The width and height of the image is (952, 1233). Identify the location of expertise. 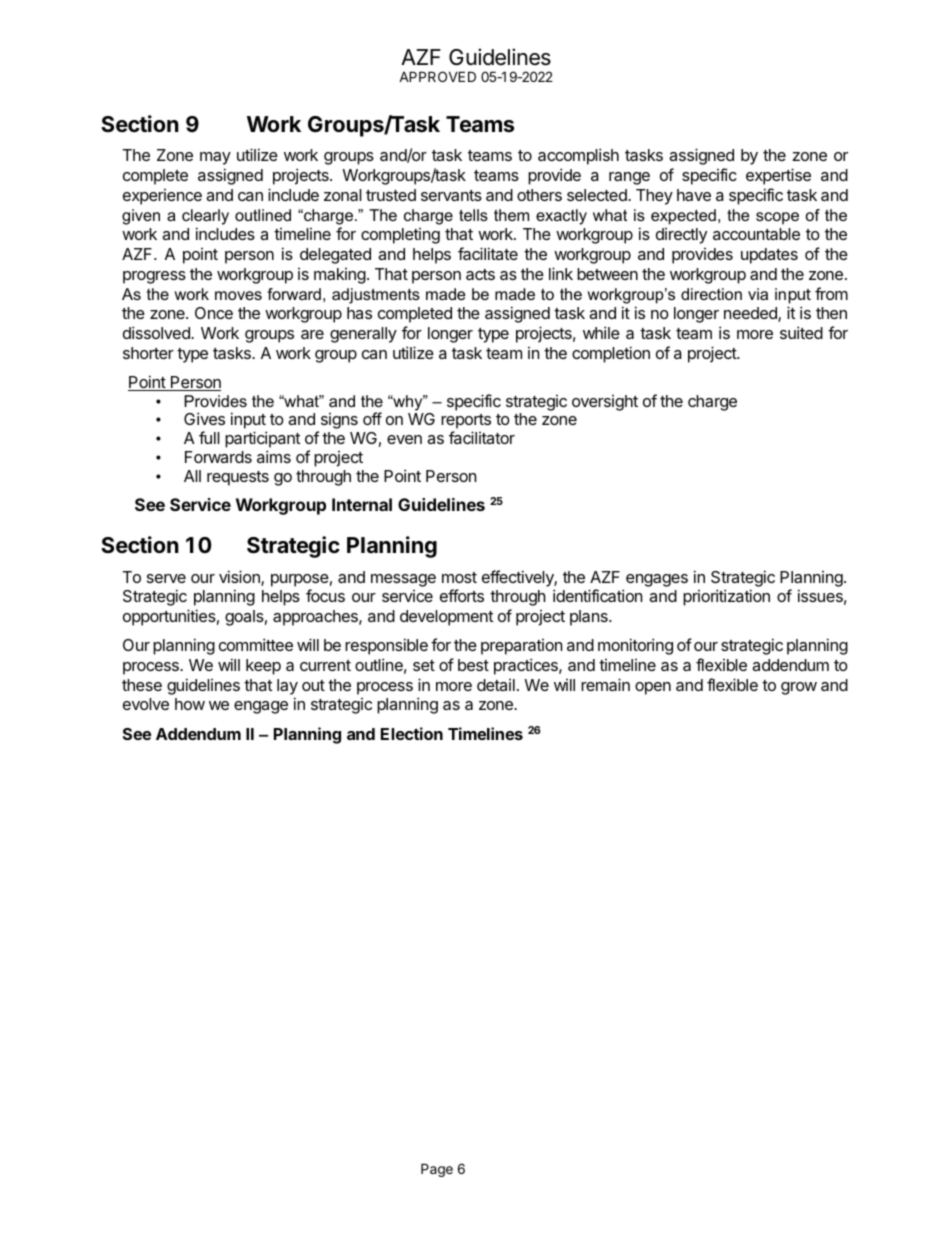
(778, 176).
